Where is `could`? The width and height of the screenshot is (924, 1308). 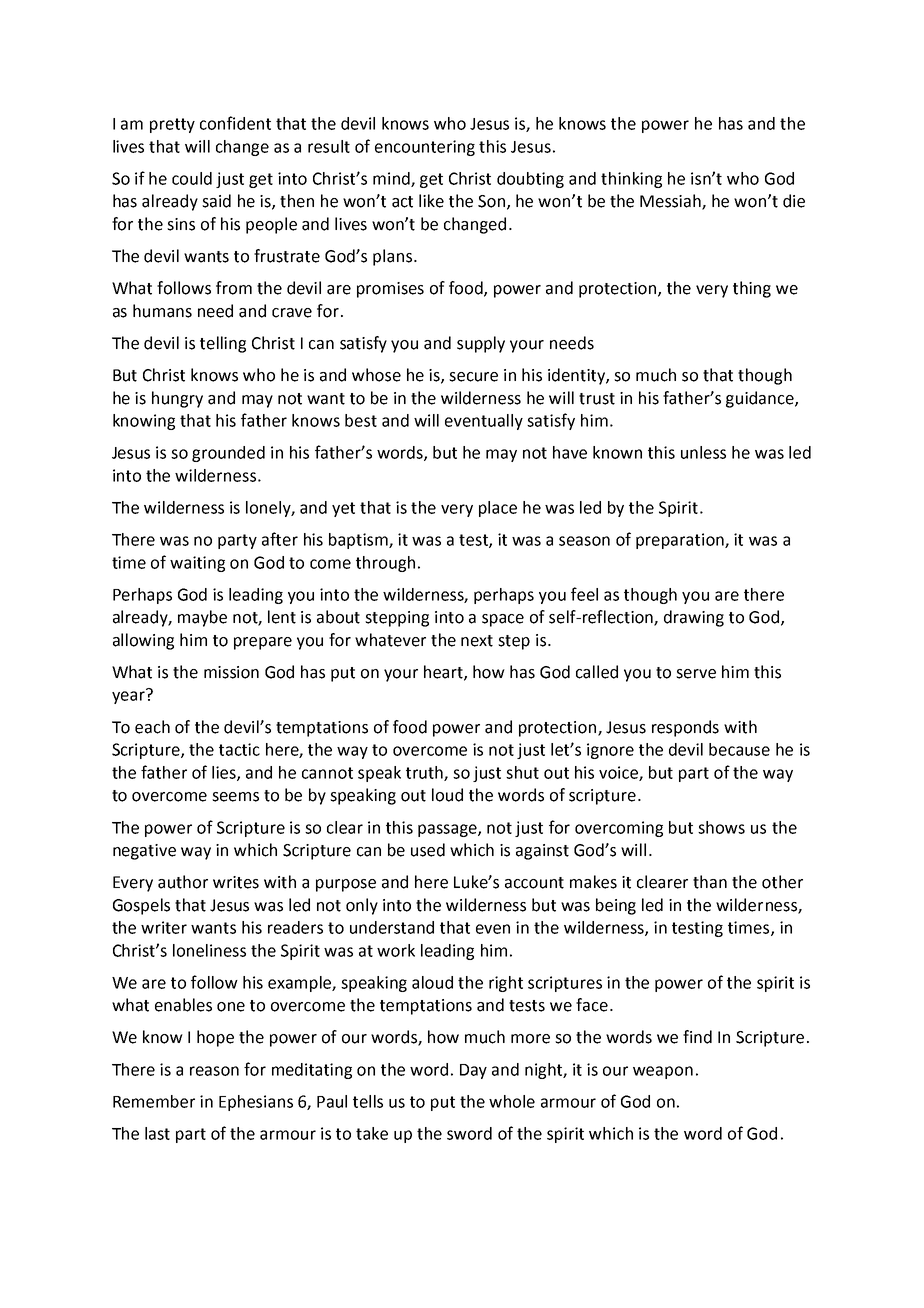
could is located at coordinates (192, 178).
